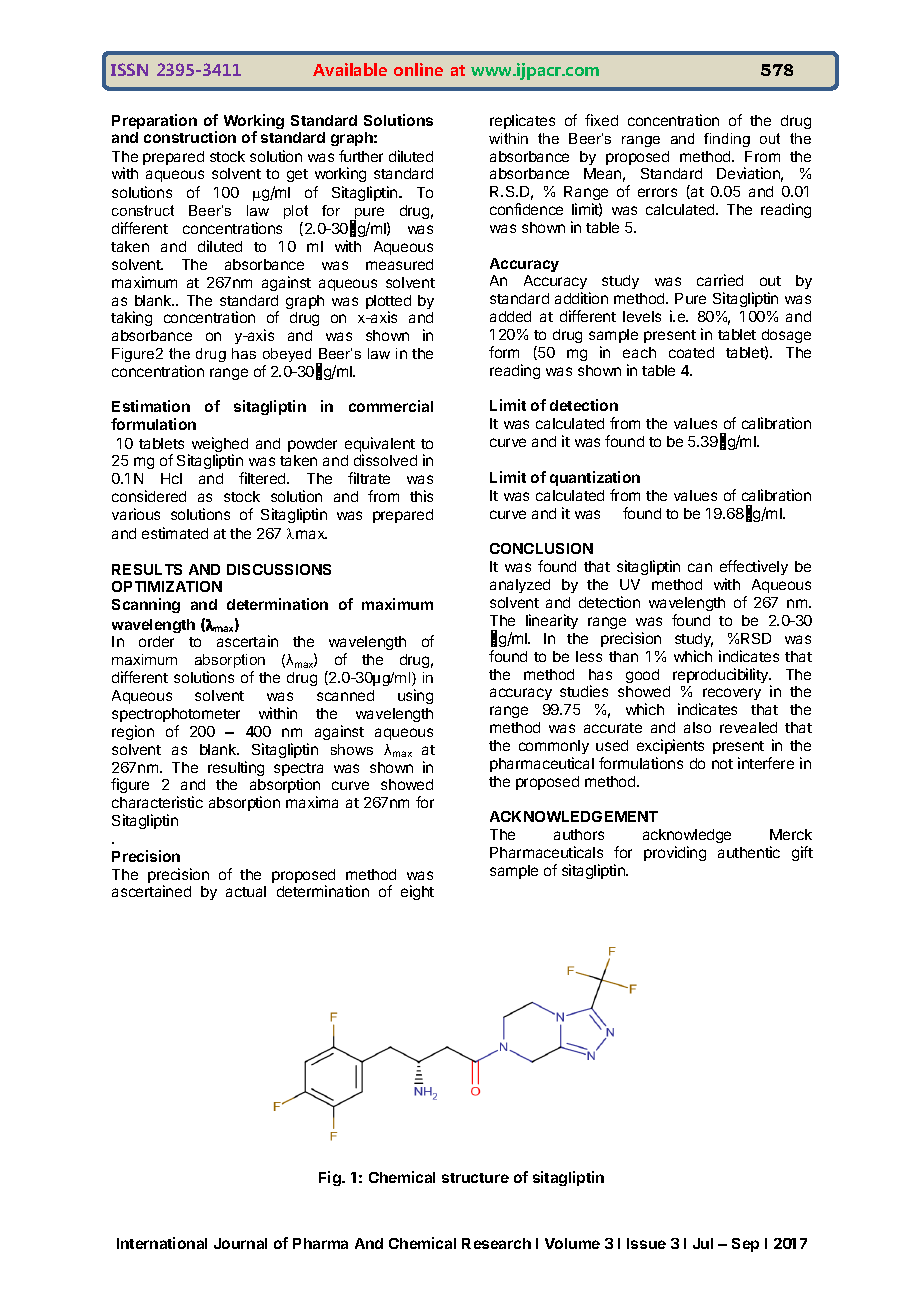 Image resolution: width=924 pixels, height=1308 pixels. What do you see at coordinates (727, 140) in the document?
I see `finding` at bounding box center [727, 140].
